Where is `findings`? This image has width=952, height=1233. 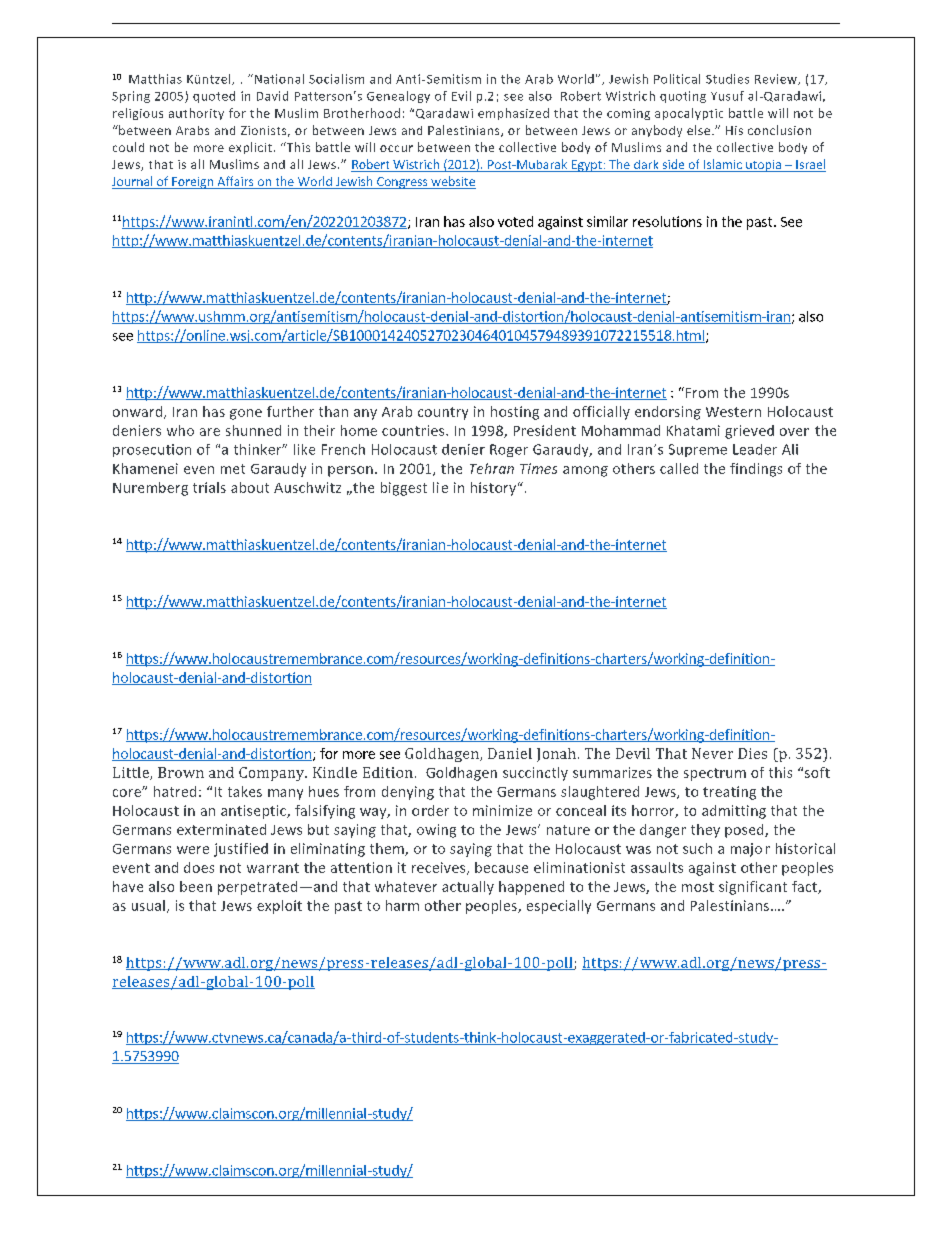 findings is located at coordinates (756, 470).
